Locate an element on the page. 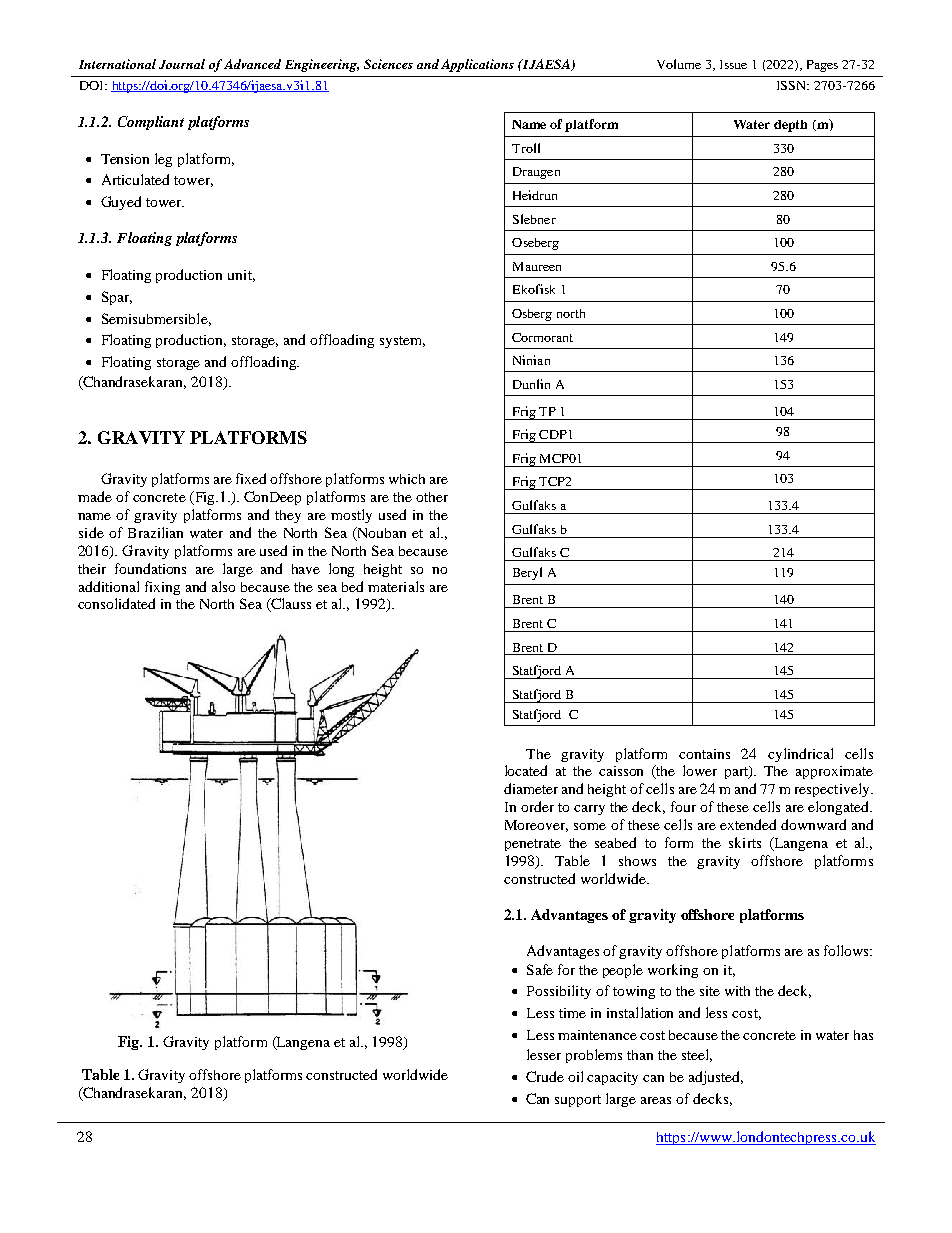 The width and height of the document is (952, 1233). cylindrical is located at coordinates (800, 755).
